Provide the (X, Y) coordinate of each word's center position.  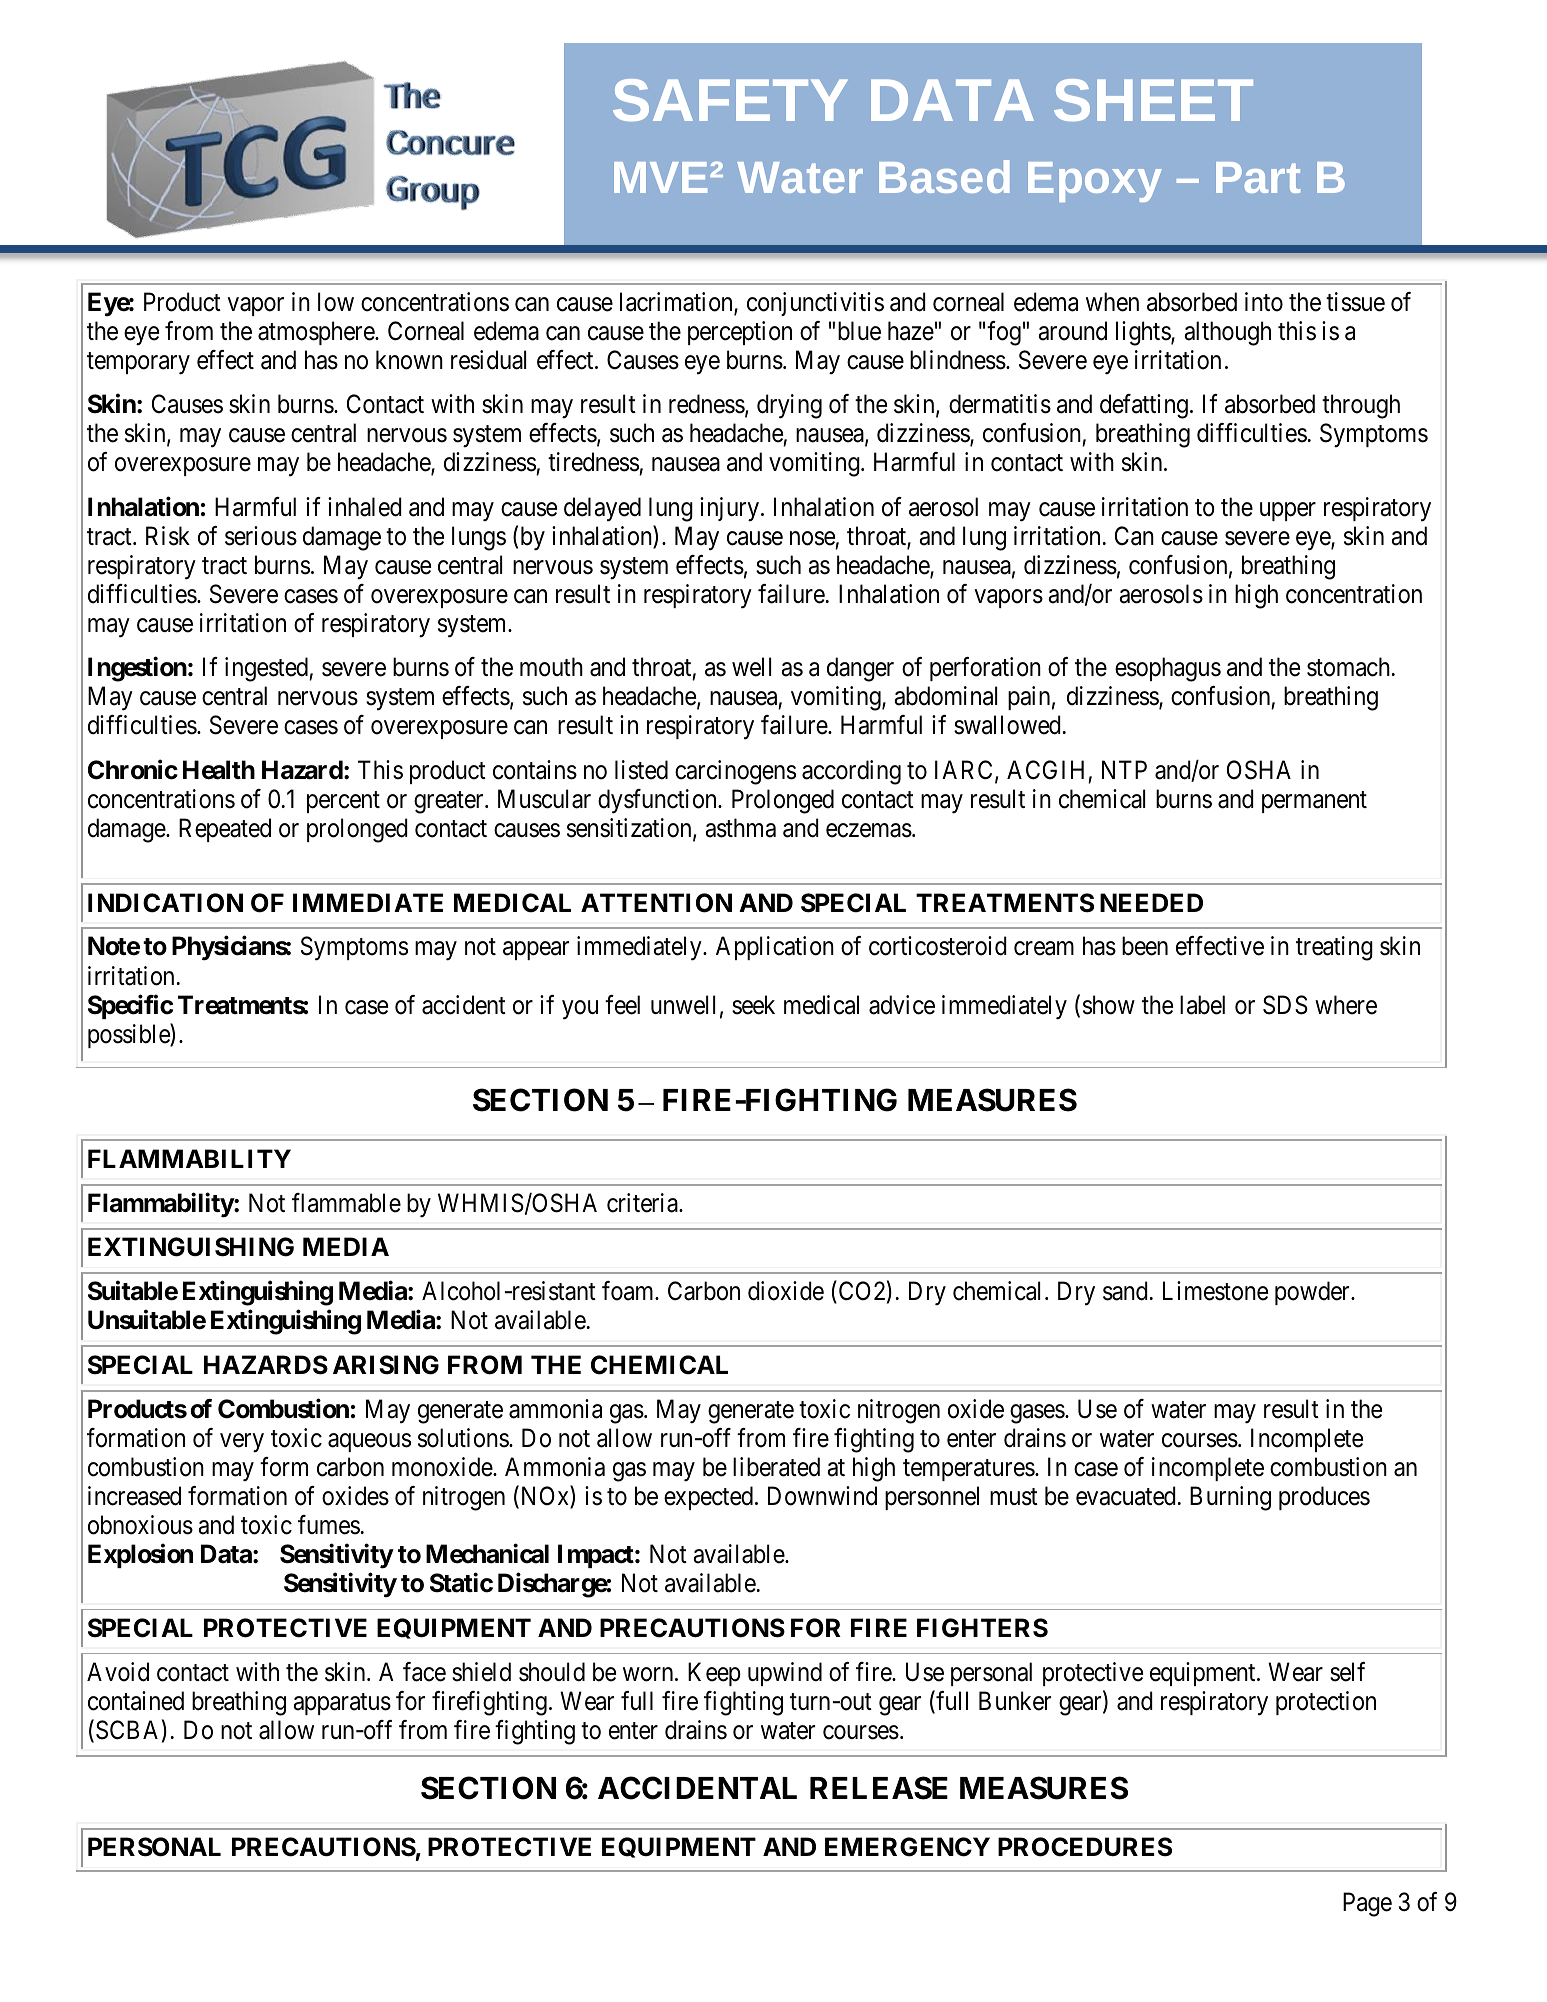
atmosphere (317, 333)
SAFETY (730, 100)
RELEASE (879, 1788)
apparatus (342, 1704)
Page (1367, 1904)
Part (1258, 177)
